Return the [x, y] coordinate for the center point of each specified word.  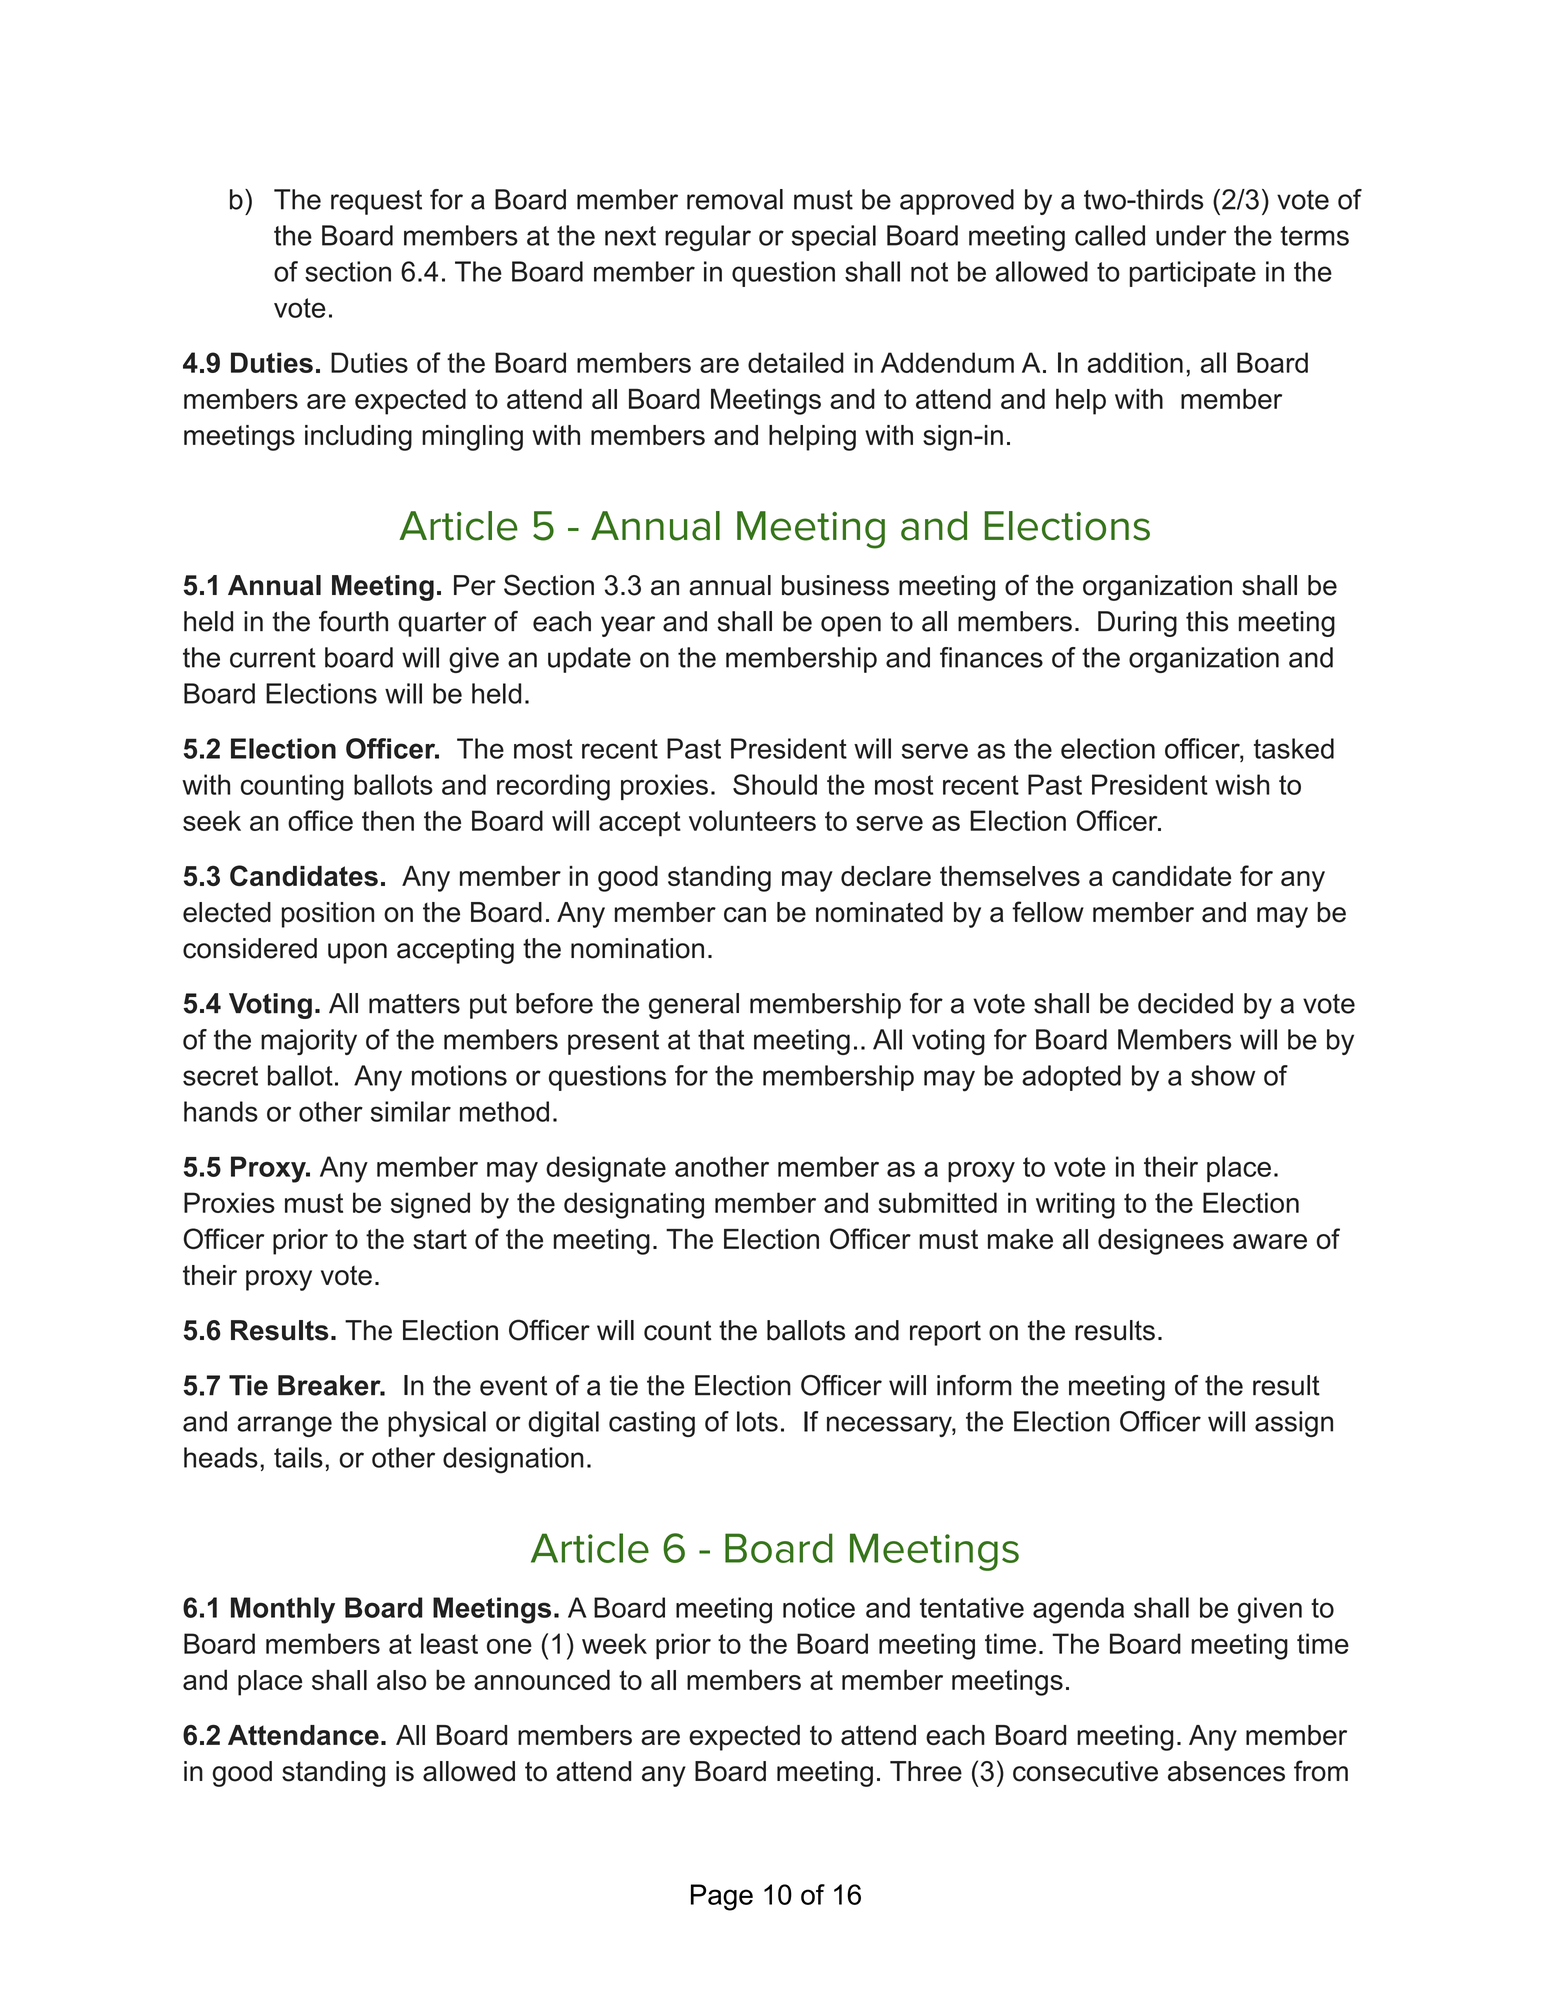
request [376, 202]
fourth [353, 621]
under [1191, 235]
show [1223, 1075]
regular [708, 238]
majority [309, 1042]
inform [974, 1385]
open [851, 626]
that [721, 1039]
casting [652, 1424]
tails [298, 1457]
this [1207, 621]
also [401, 1680]
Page [722, 1897]
